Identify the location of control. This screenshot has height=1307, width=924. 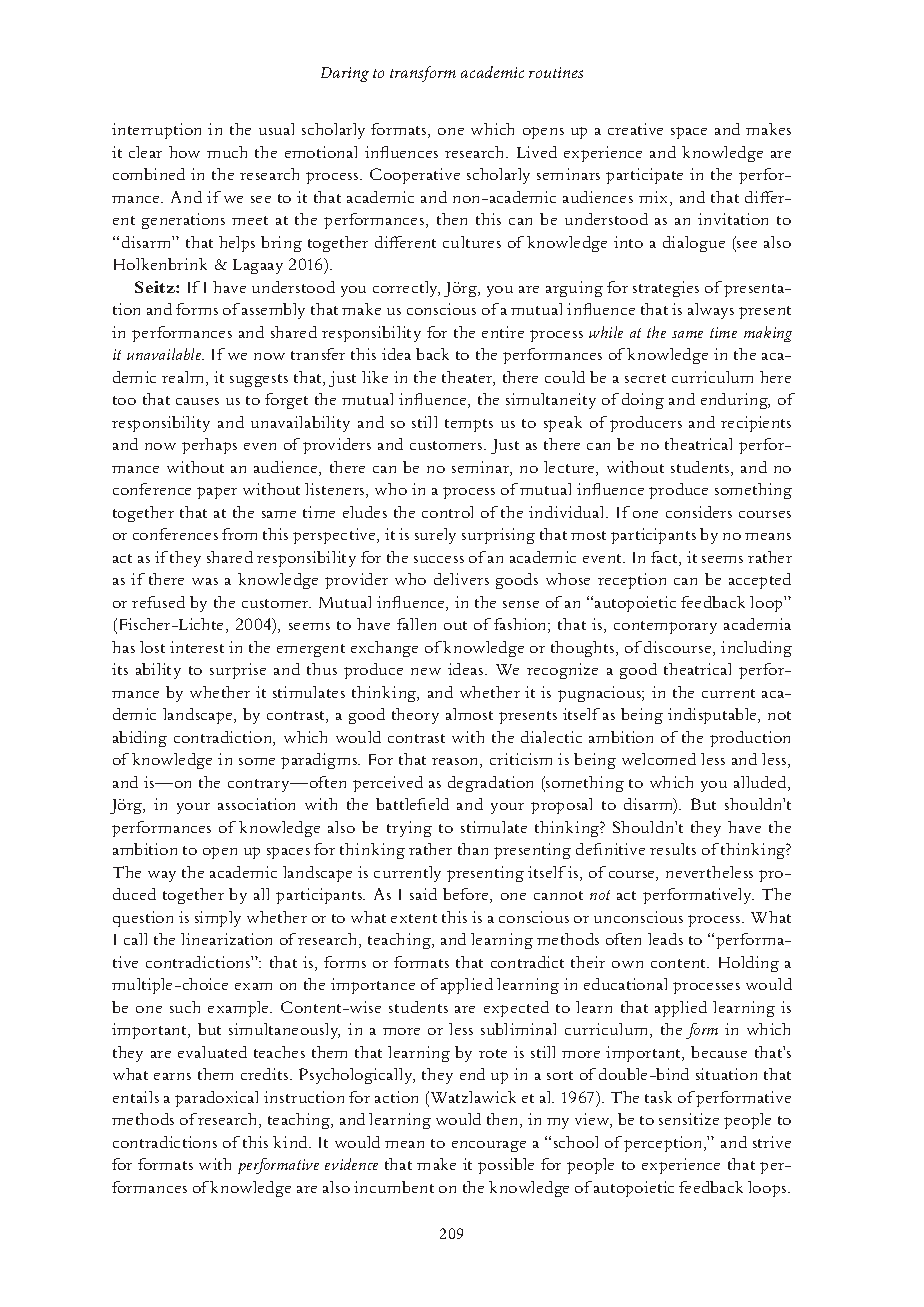
(447, 512).
